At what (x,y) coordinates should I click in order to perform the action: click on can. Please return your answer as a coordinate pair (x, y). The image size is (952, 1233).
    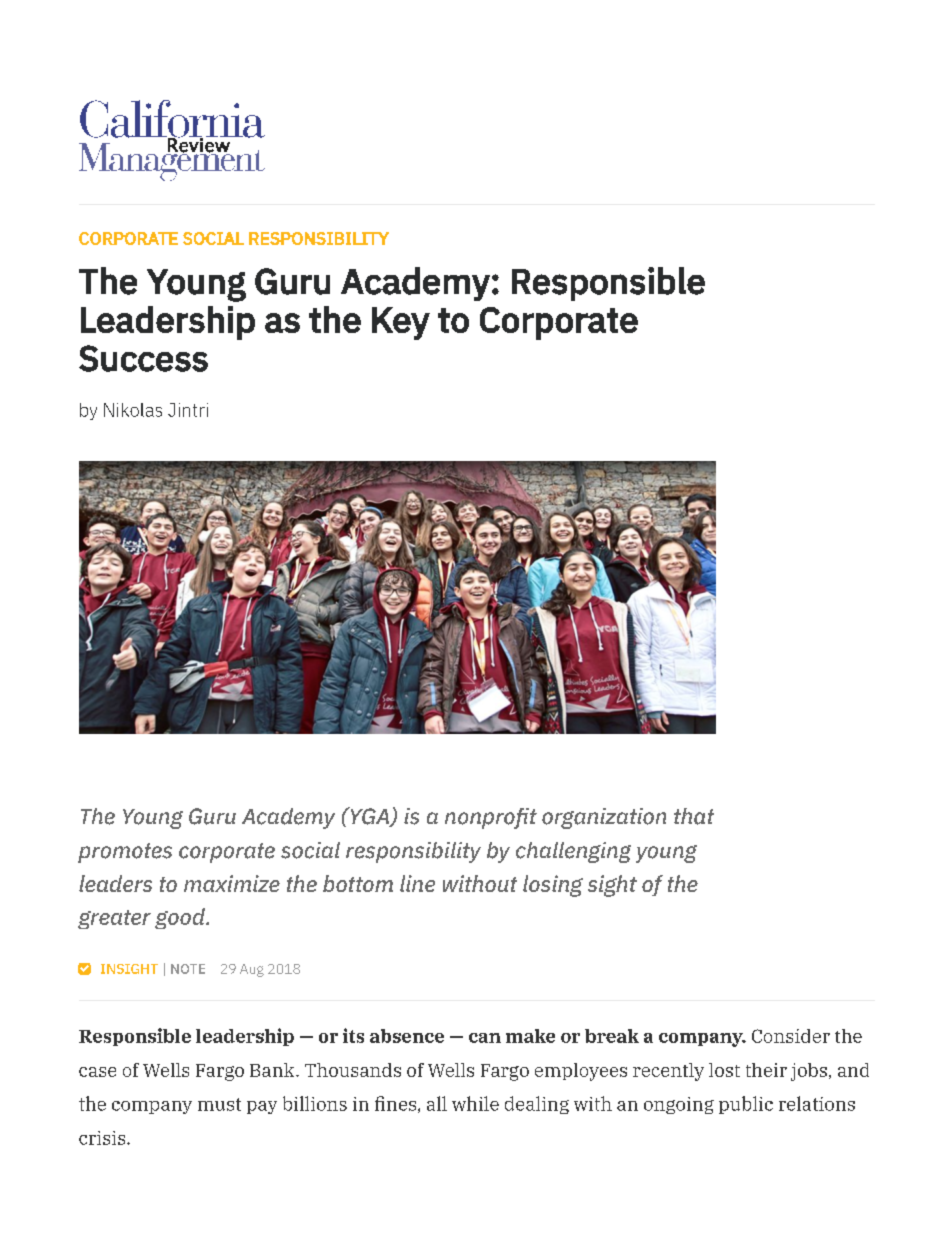
    Looking at the image, I should click on (485, 1038).
